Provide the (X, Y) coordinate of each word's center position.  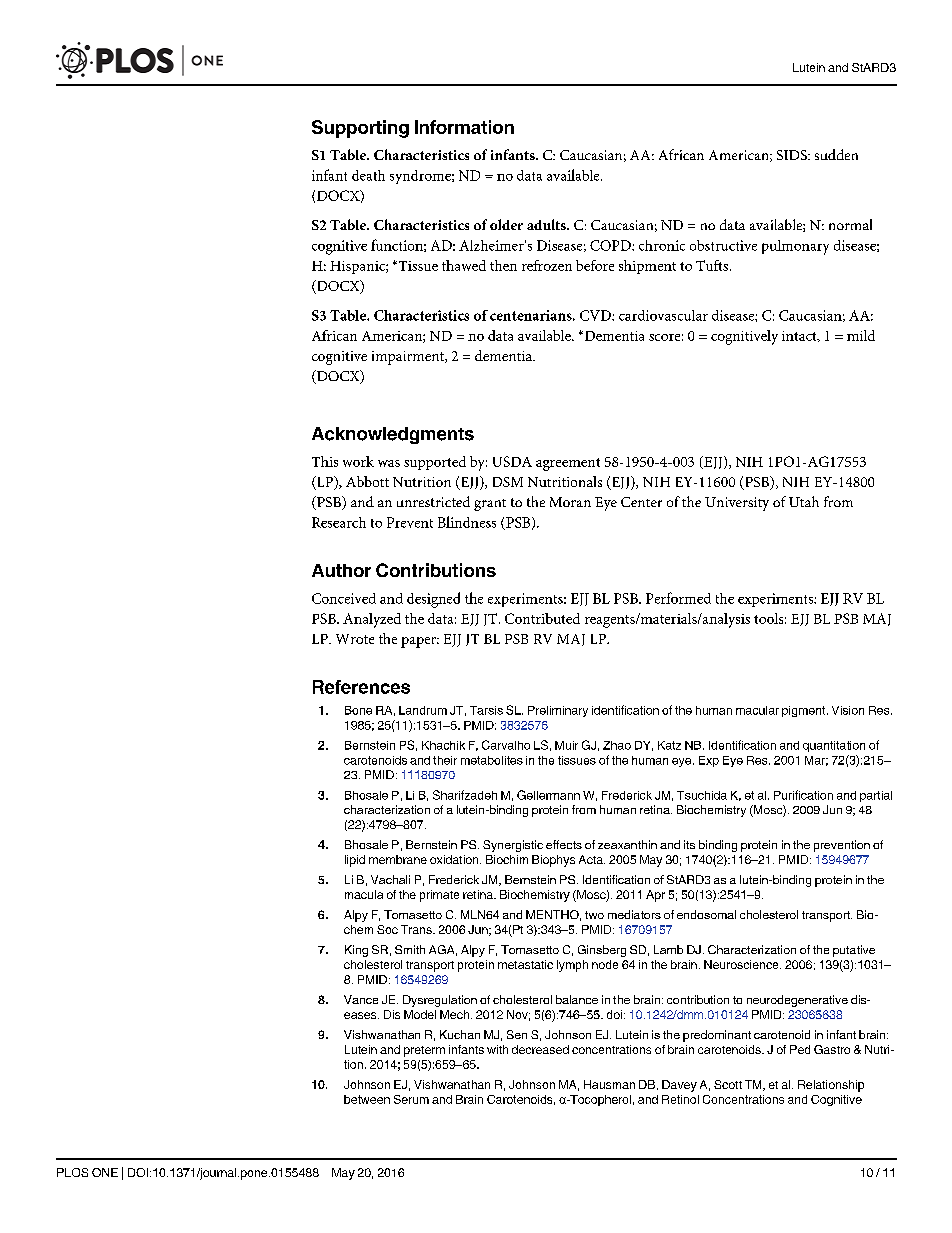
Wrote (355, 639)
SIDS (793, 155)
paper (420, 642)
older (506, 224)
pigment (805, 711)
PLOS (72, 1172)
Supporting (360, 129)
